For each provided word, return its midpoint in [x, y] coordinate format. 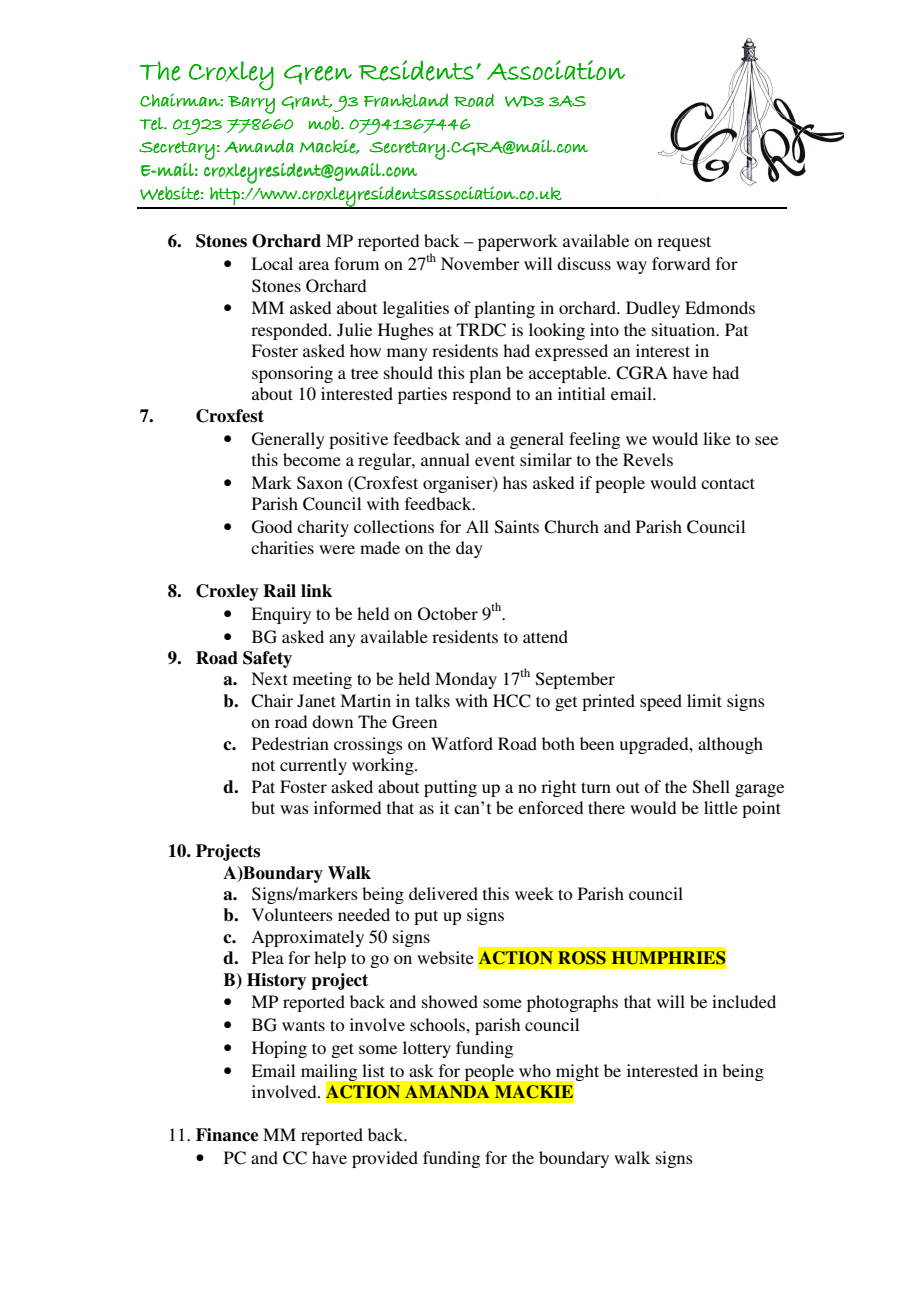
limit [704, 700]
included [744, 1001]
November [480, 263]
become [312, 459]
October [448, 614]
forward [681, 263]
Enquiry [281, 615]
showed [450, 1001]
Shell [711, 787]
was [294, 809]
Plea [268, 957]
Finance [227, 1135]
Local [272, 263]
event [495, 460]
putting [450, 788]
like [717, 438]
